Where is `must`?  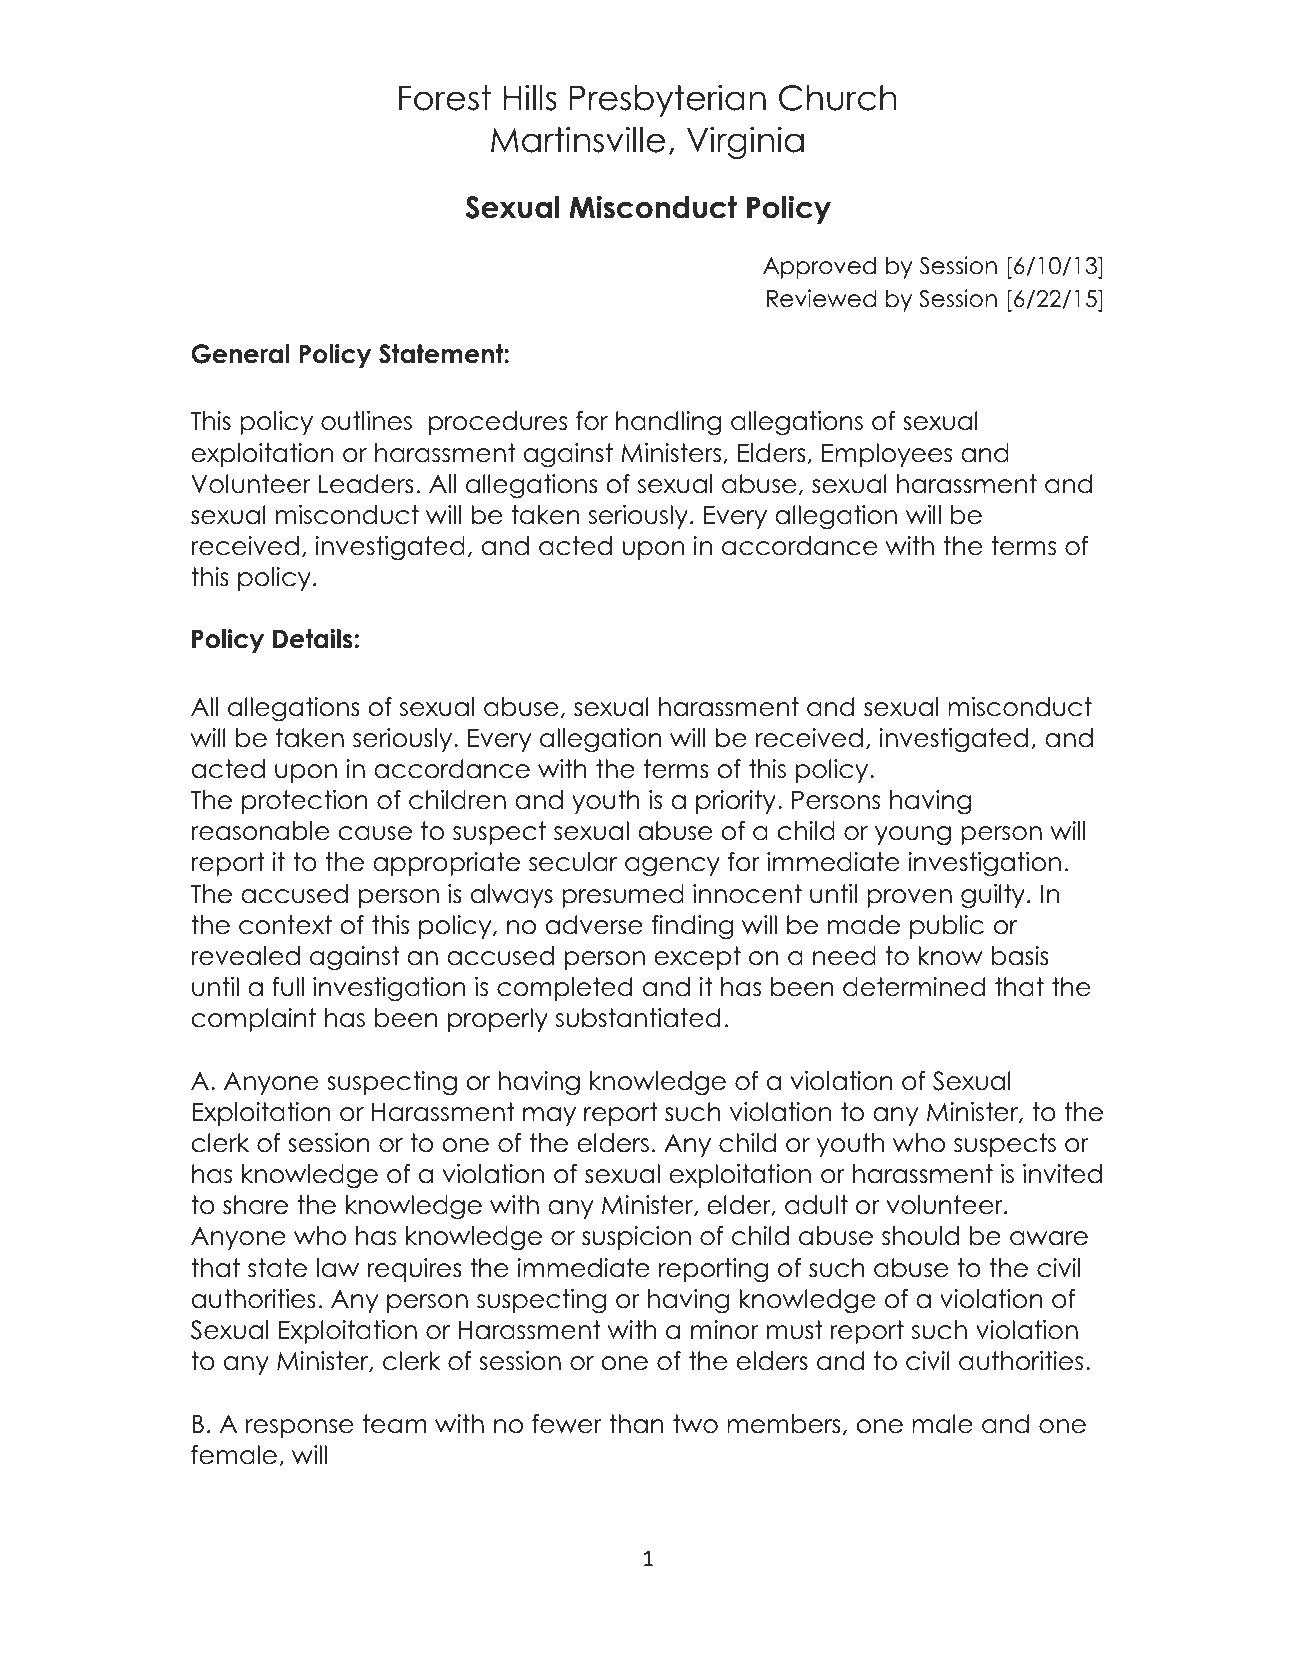
must is located at coordinates (795, 1330).
